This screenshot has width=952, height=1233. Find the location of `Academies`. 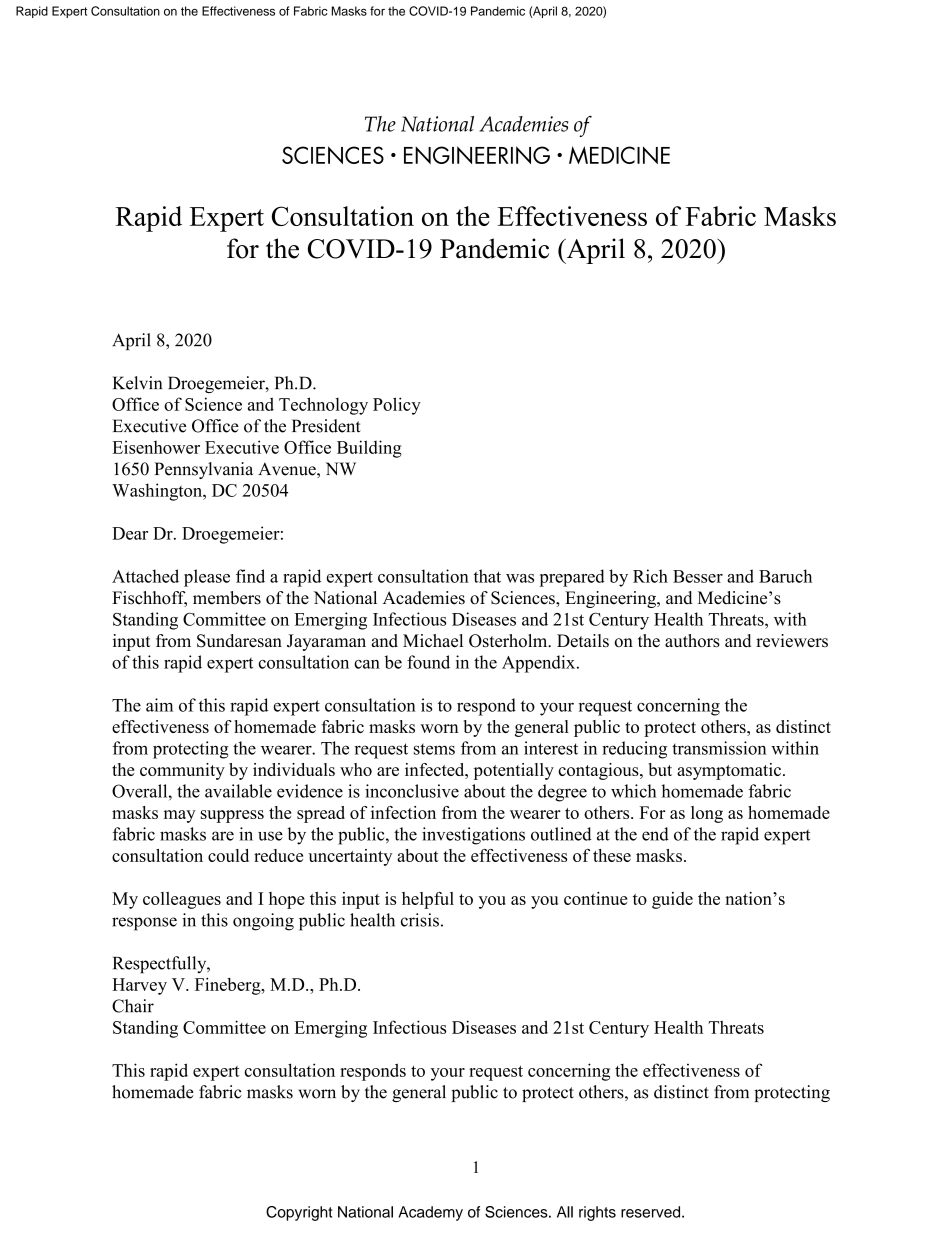

Academies is located at coordinates (424, 598).
